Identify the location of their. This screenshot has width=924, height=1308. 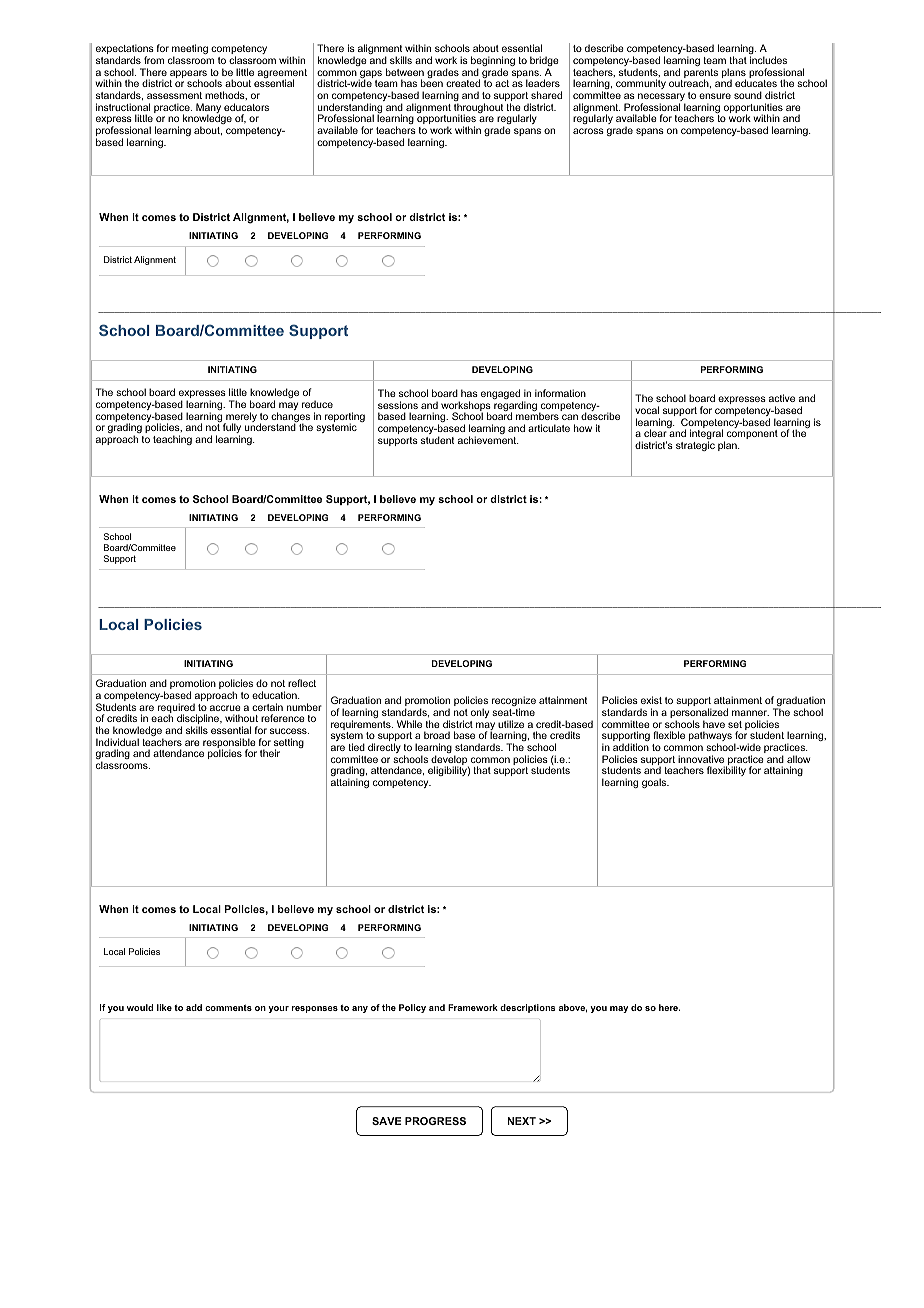
(270, 753).
